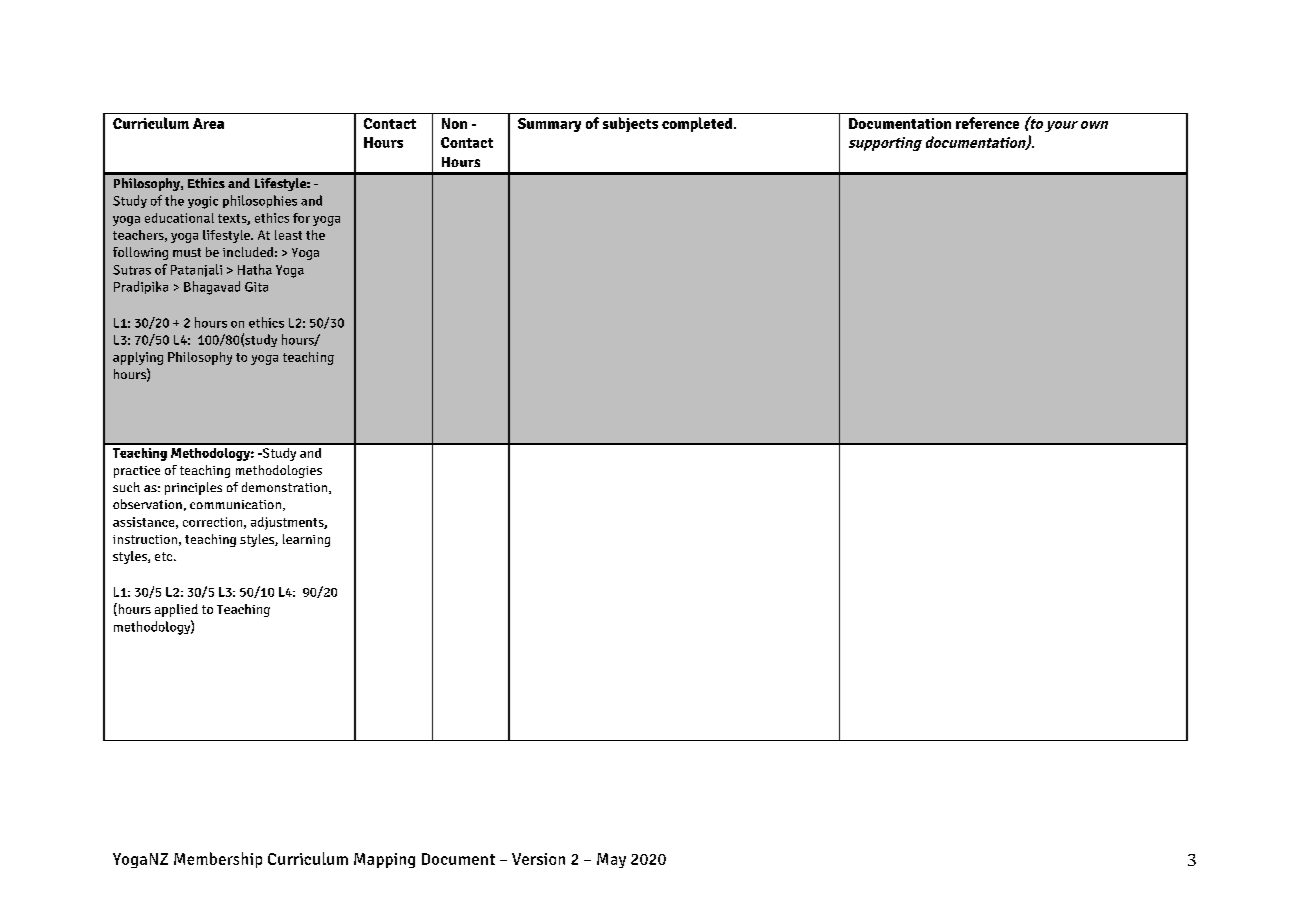 The image size is (1308, 924). Describe the element at coordinates (611, 860) in the screenshot. I see `May` at that location.
